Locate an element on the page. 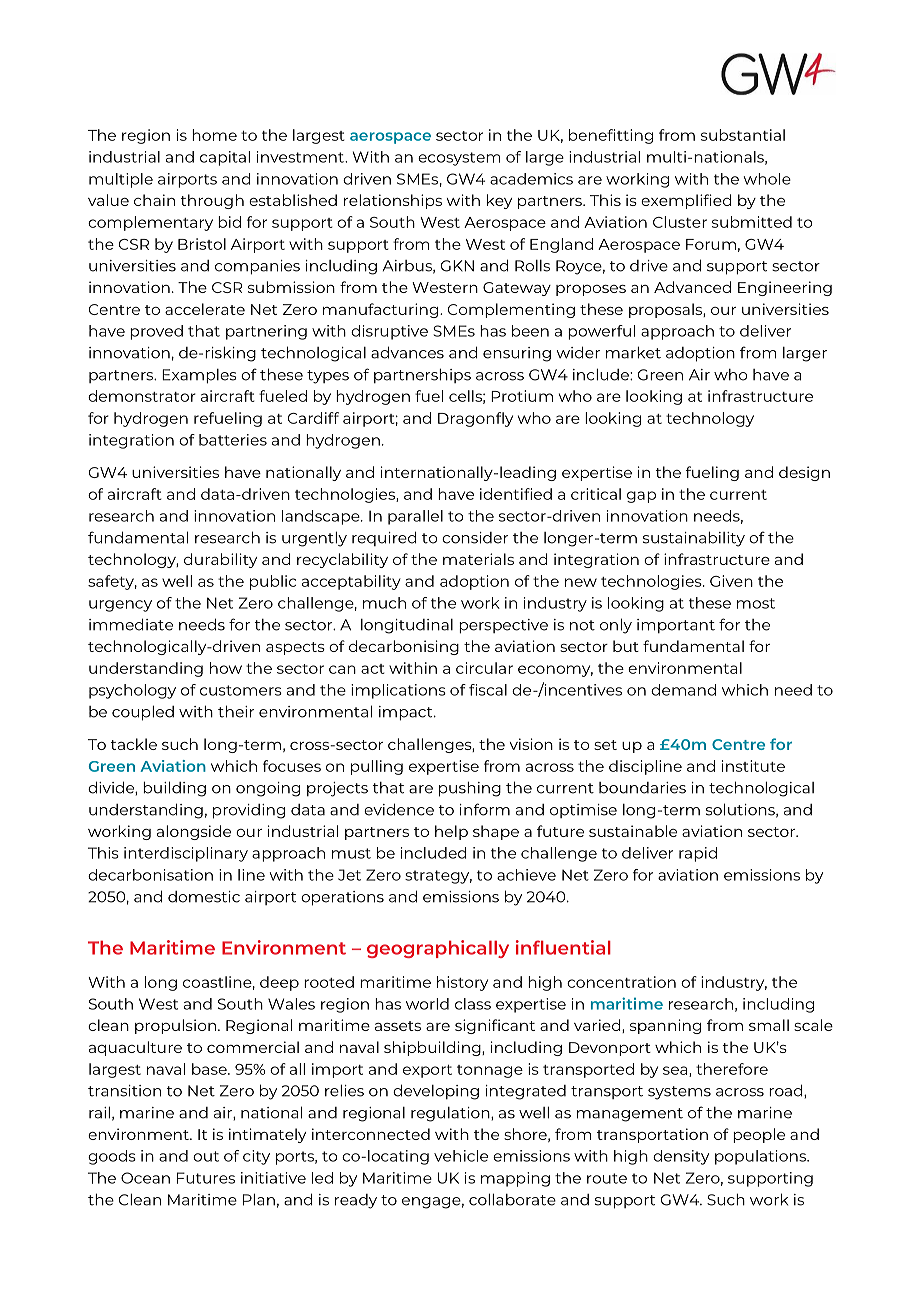 The image size is (924, 1308). whole is located at coordinates (767, 179).
